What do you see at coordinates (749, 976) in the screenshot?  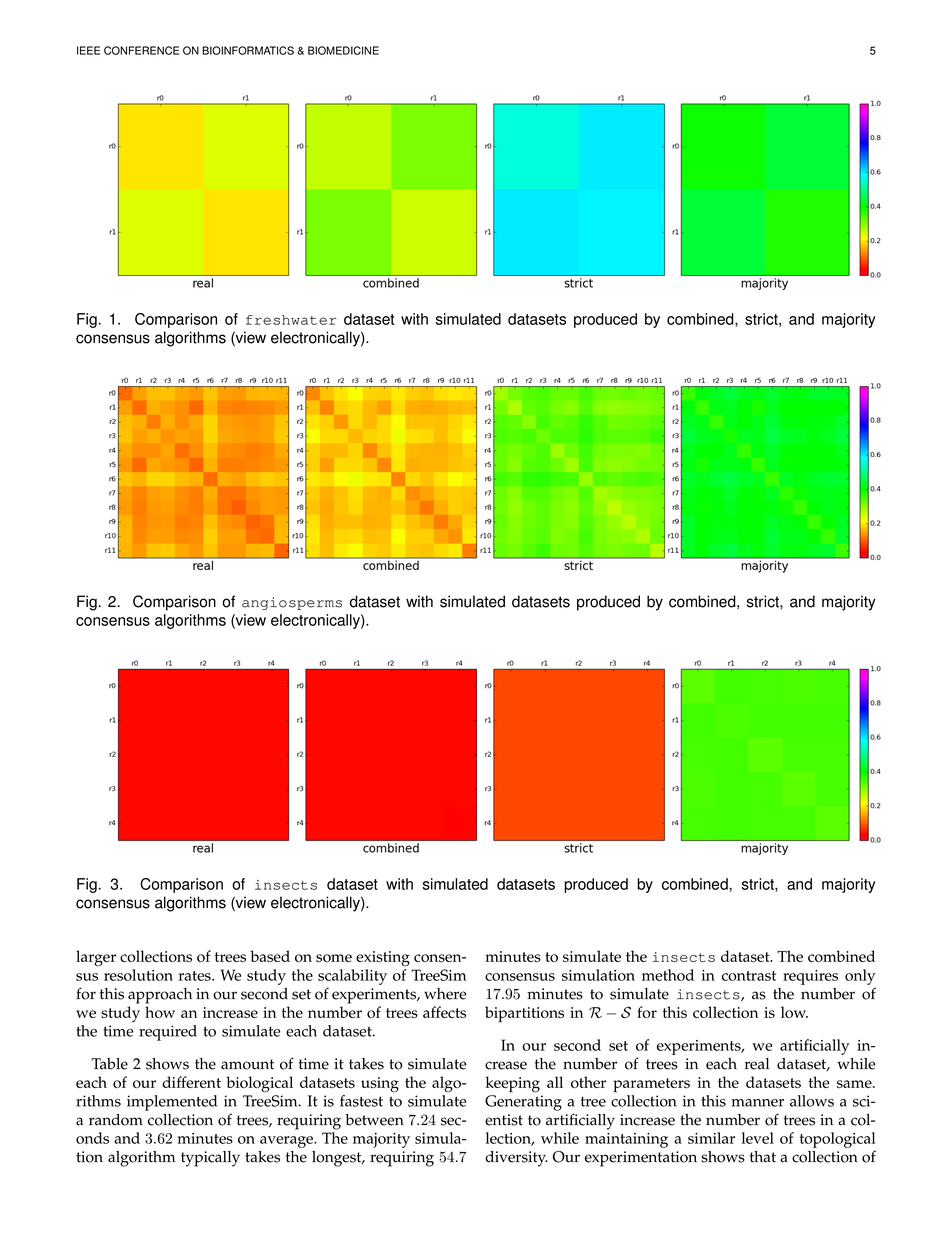 I see `contrast` at bounding box center [749, 976].
